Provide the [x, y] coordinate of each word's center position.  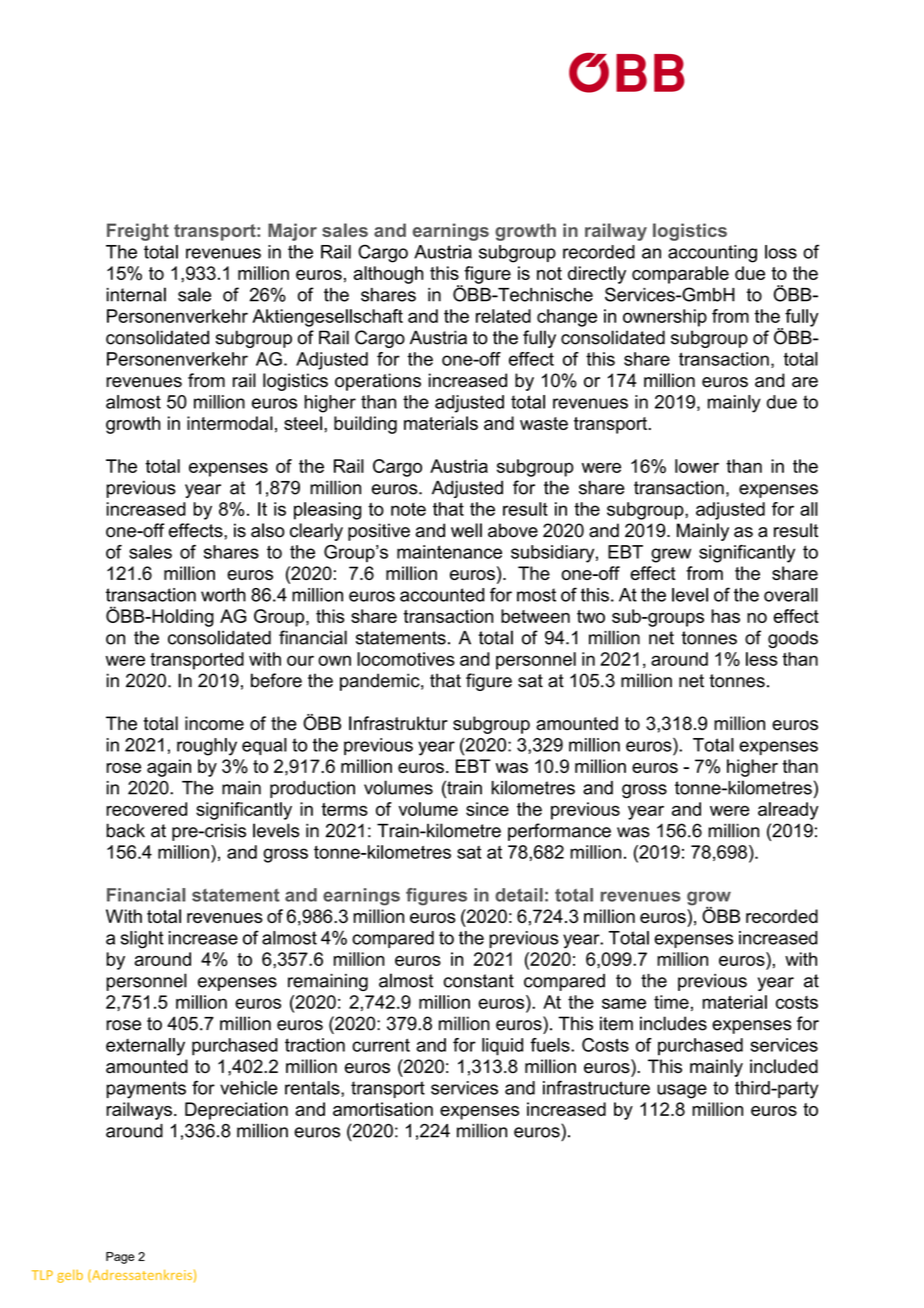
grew [671, 555]
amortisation [383, 1109]
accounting [712, 254]
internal [136, 294]
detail [519, 895]
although [388, 275]
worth [223, 595]
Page [120, 1258]
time [671, 1002]
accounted [442, 595]
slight [142, 940]
